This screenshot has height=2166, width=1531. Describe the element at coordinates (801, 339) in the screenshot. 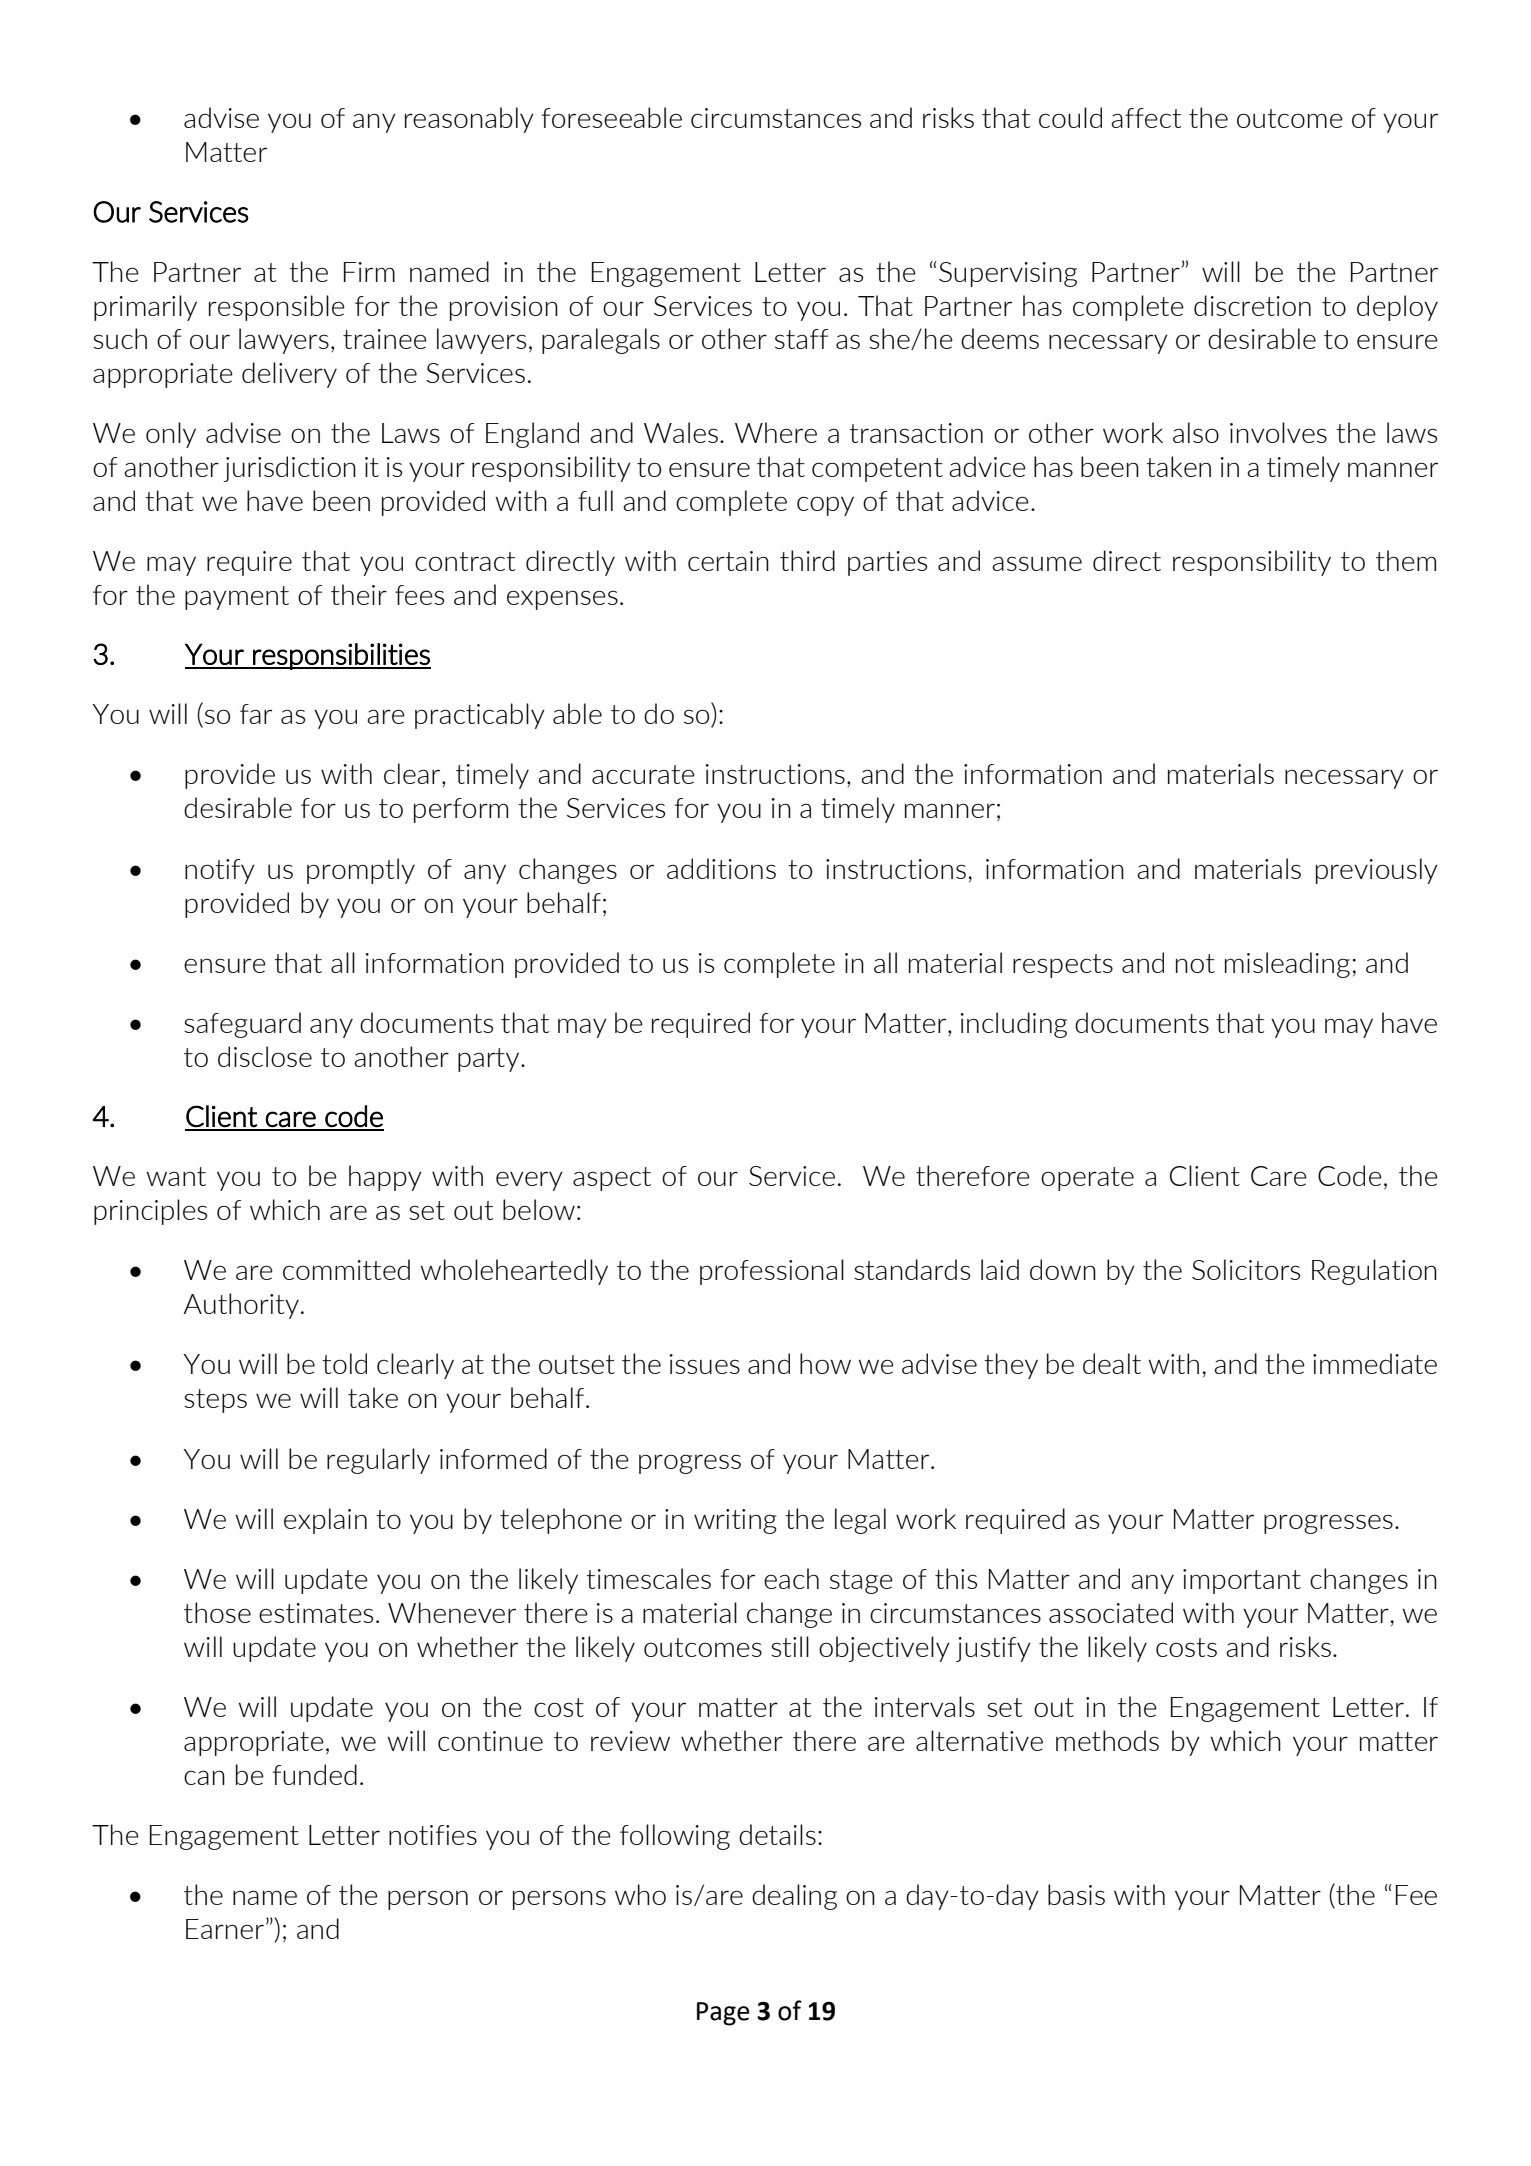

I see `staff` at that location.
